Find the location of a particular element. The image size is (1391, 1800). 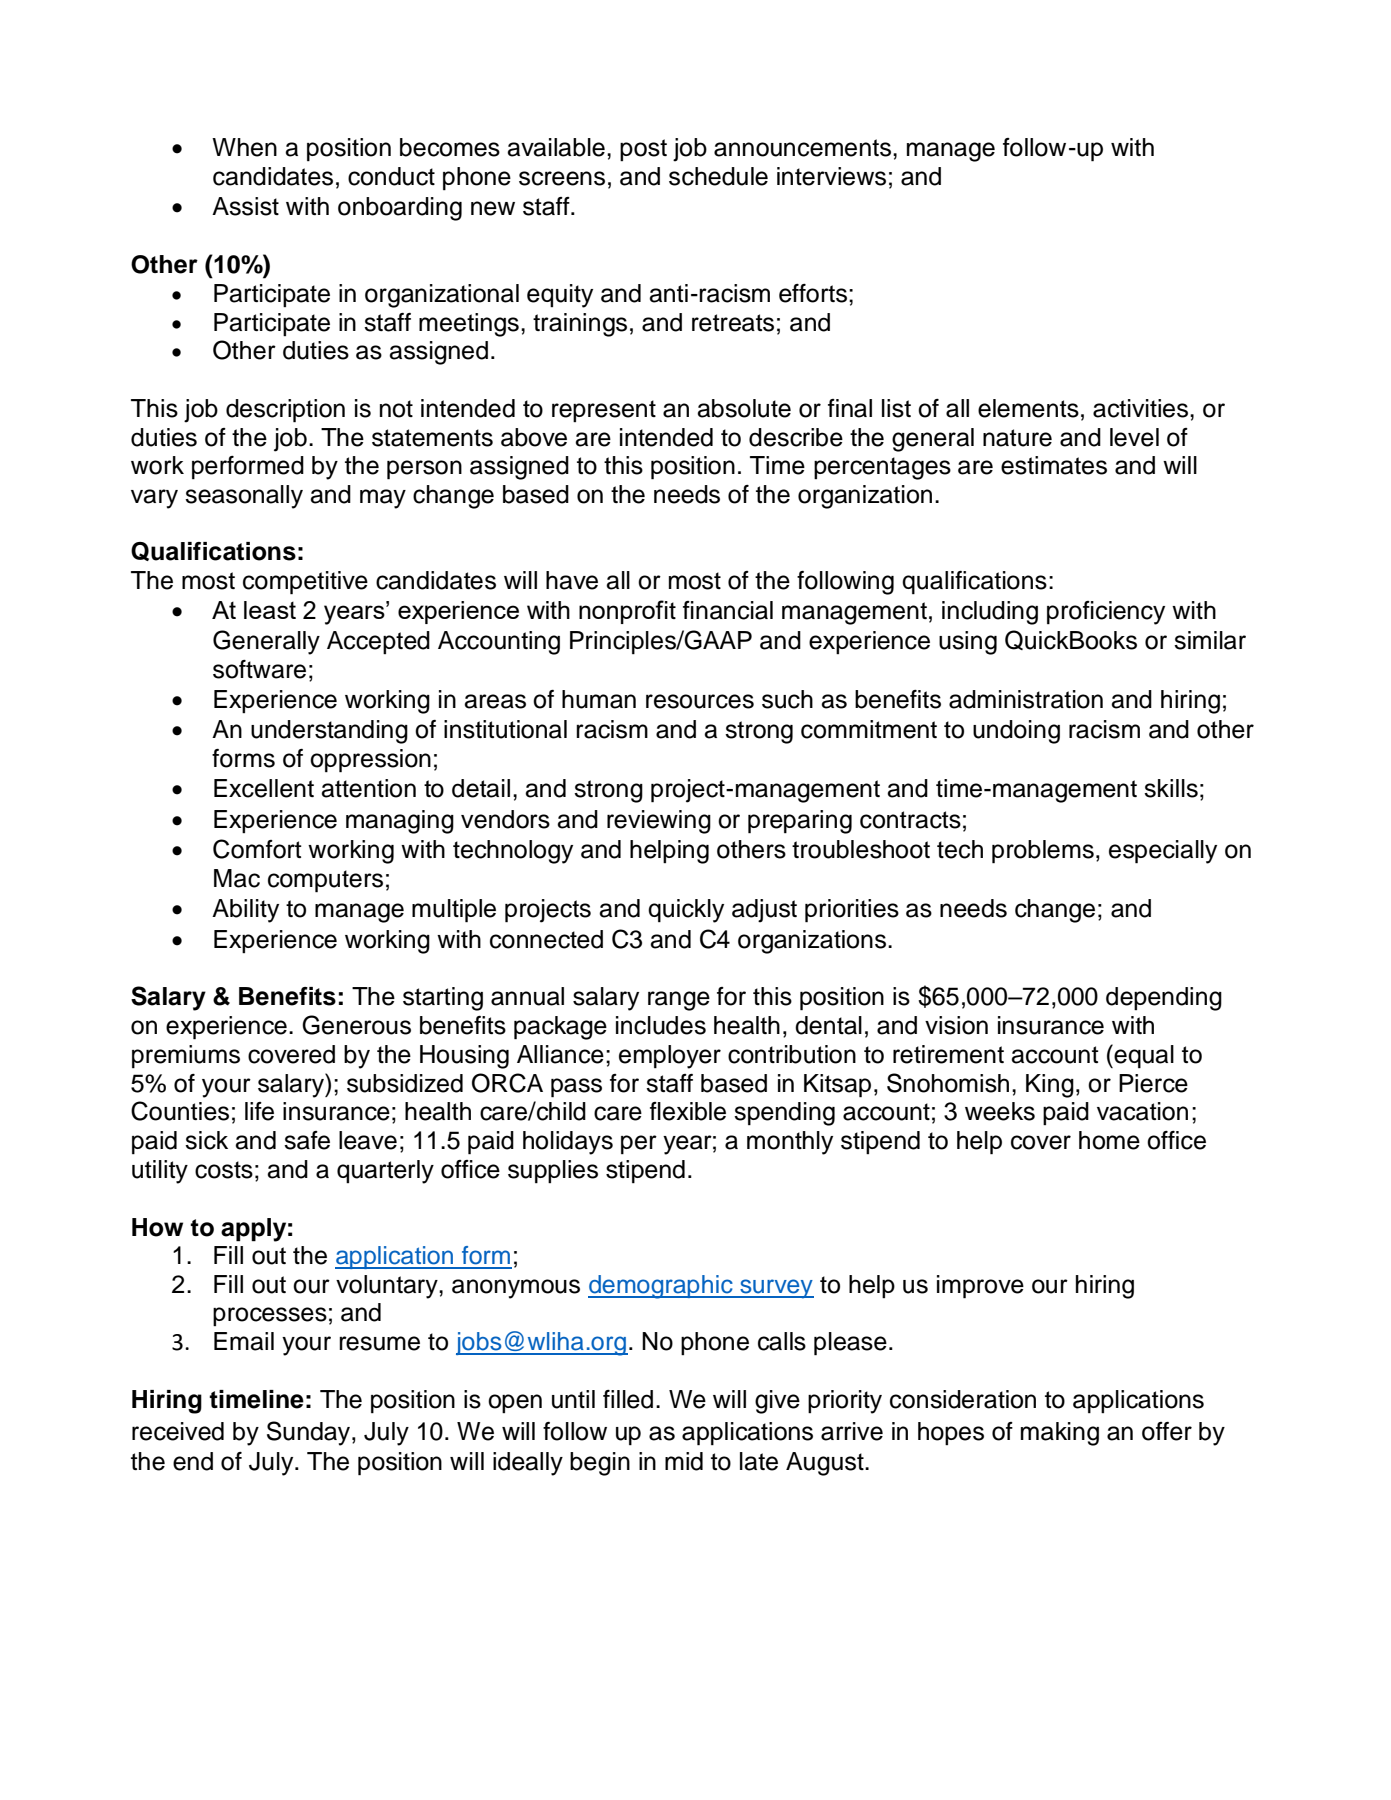

offer is located at coordinates (1167, 1431).
